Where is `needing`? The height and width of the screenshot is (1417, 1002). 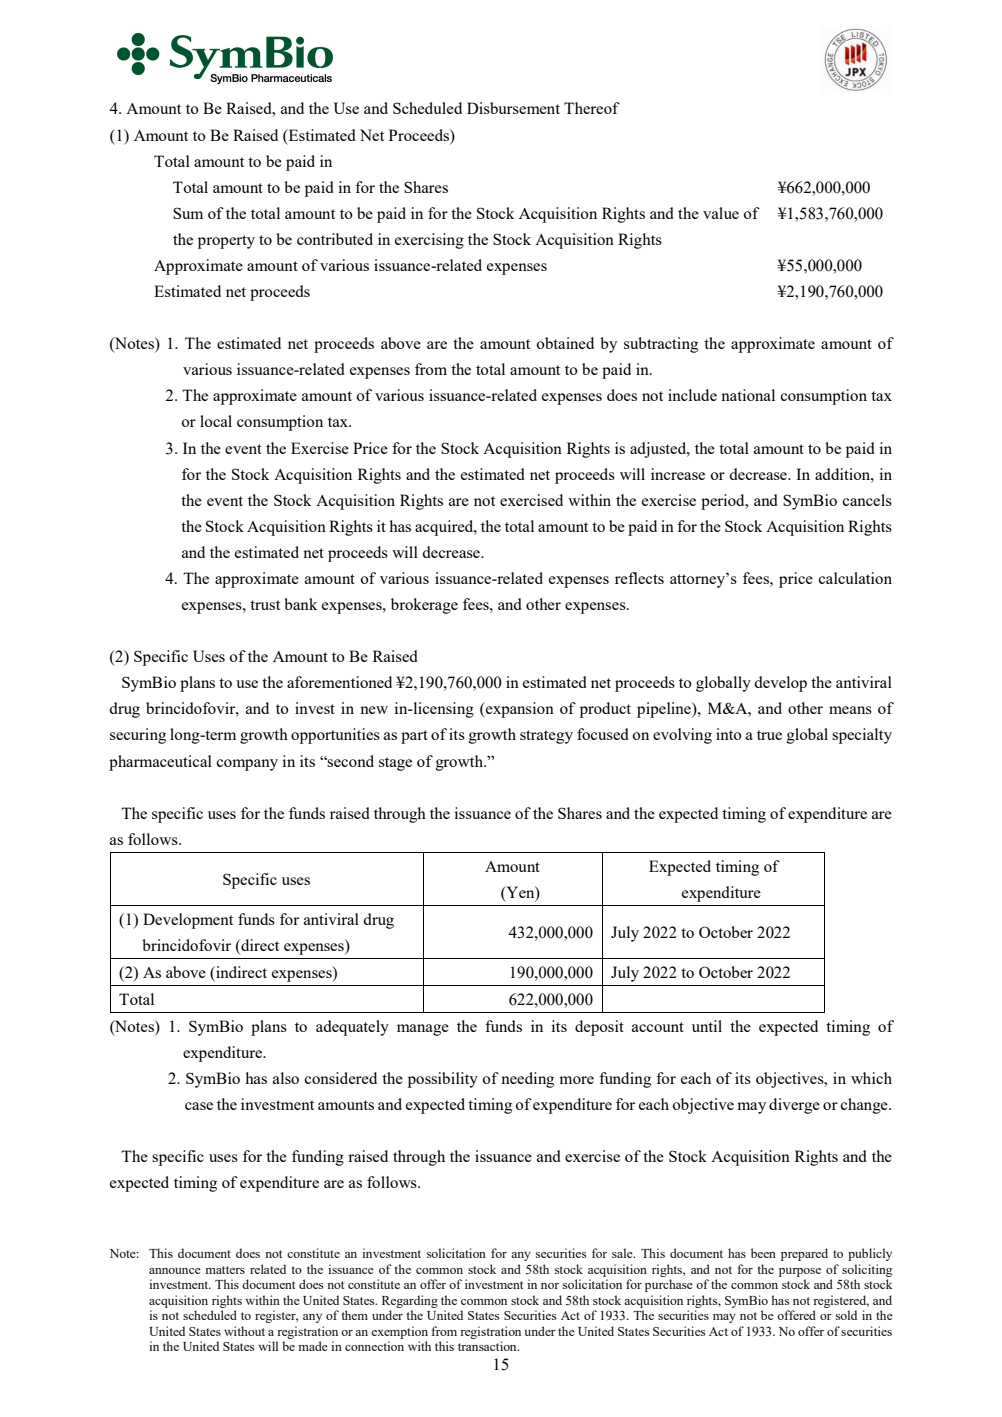 needing is located at coordinates (527, 1080).
